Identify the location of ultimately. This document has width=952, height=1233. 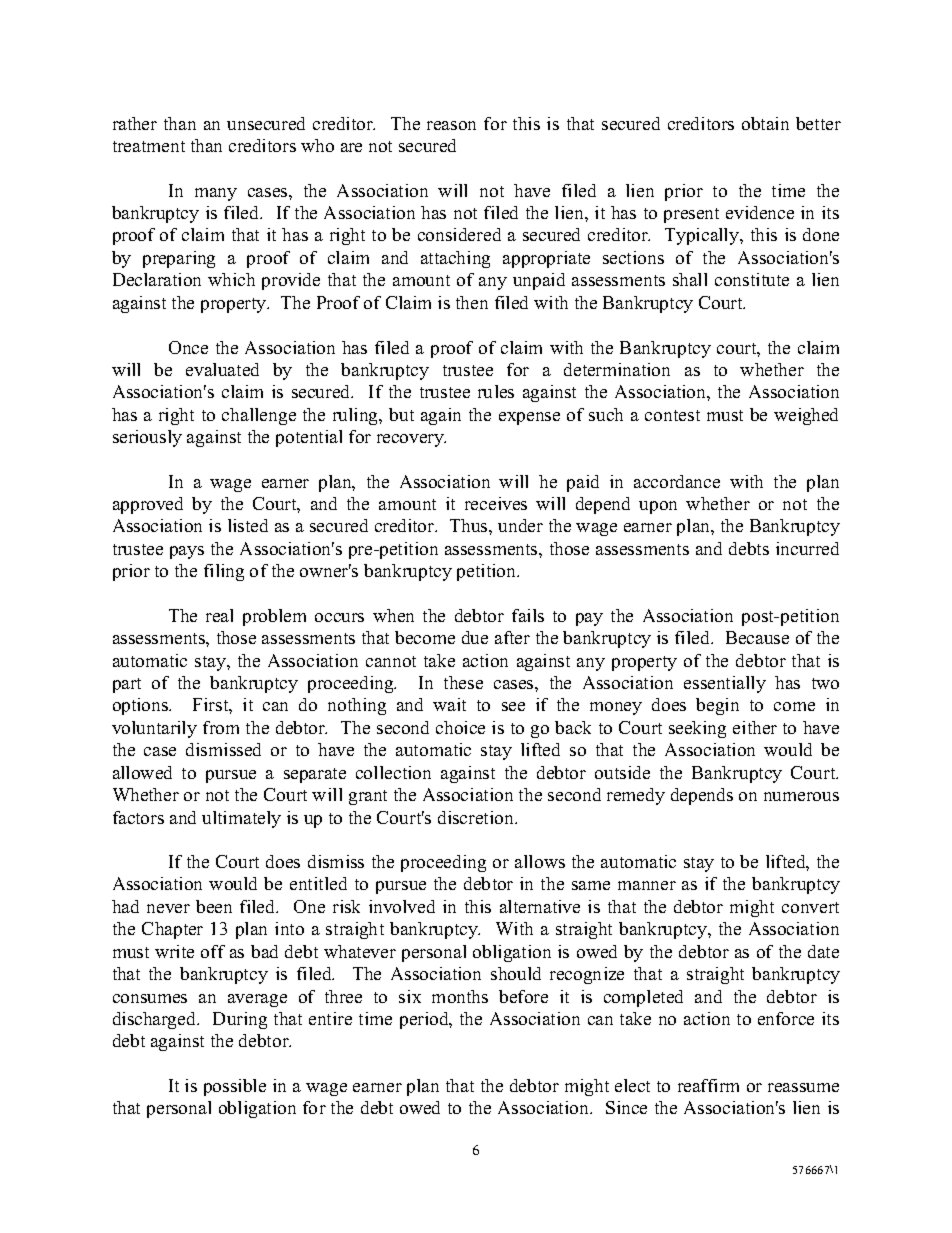
(241, 819).
